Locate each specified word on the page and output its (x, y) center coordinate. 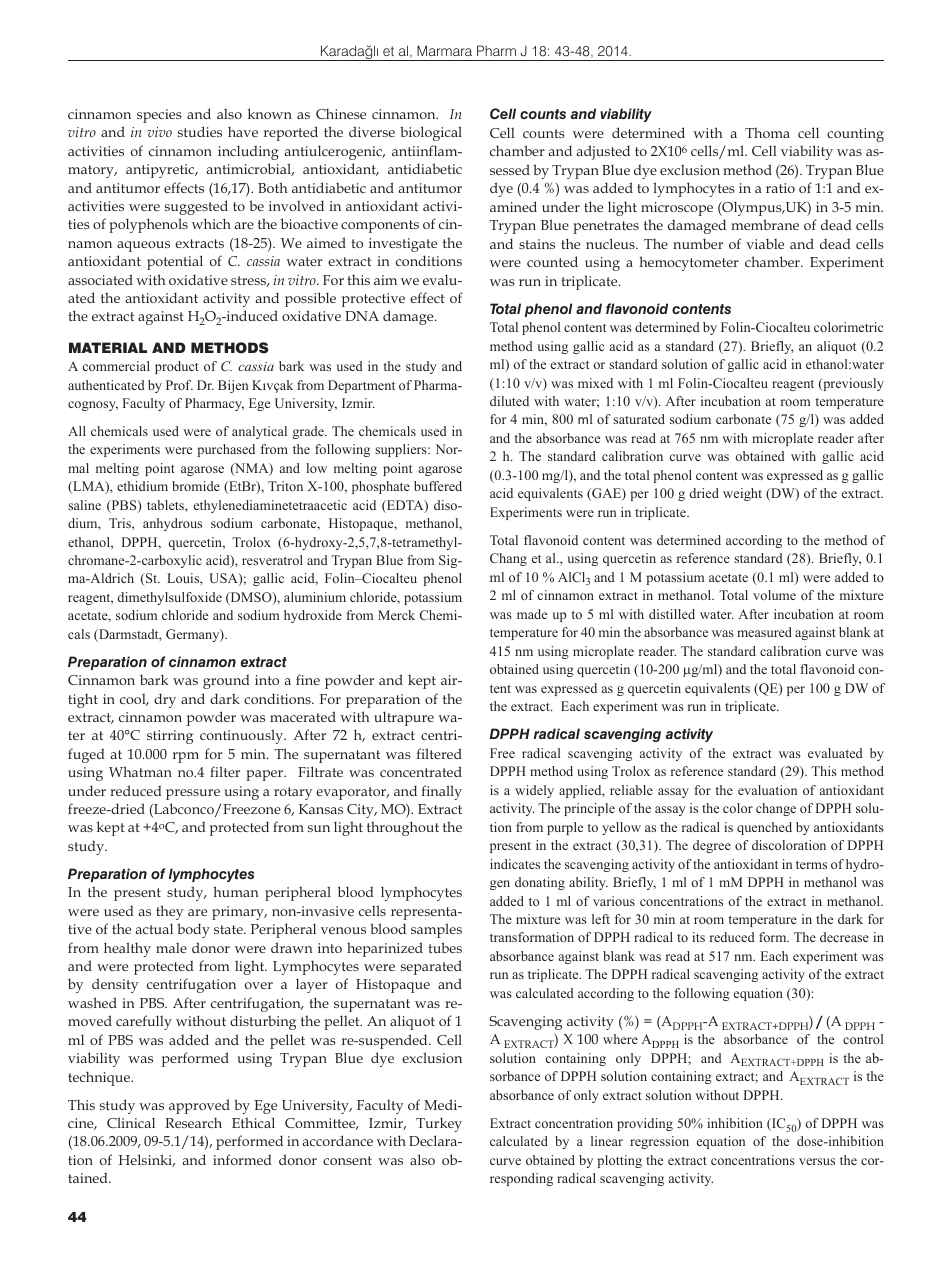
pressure (193, 794)
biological (431, 133)
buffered (438, 486)
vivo (159, 132)
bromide (196, 486)
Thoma (767, 132)
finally (442, 792)
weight (742, 494)
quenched (764, 828)
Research (193, 1122)
